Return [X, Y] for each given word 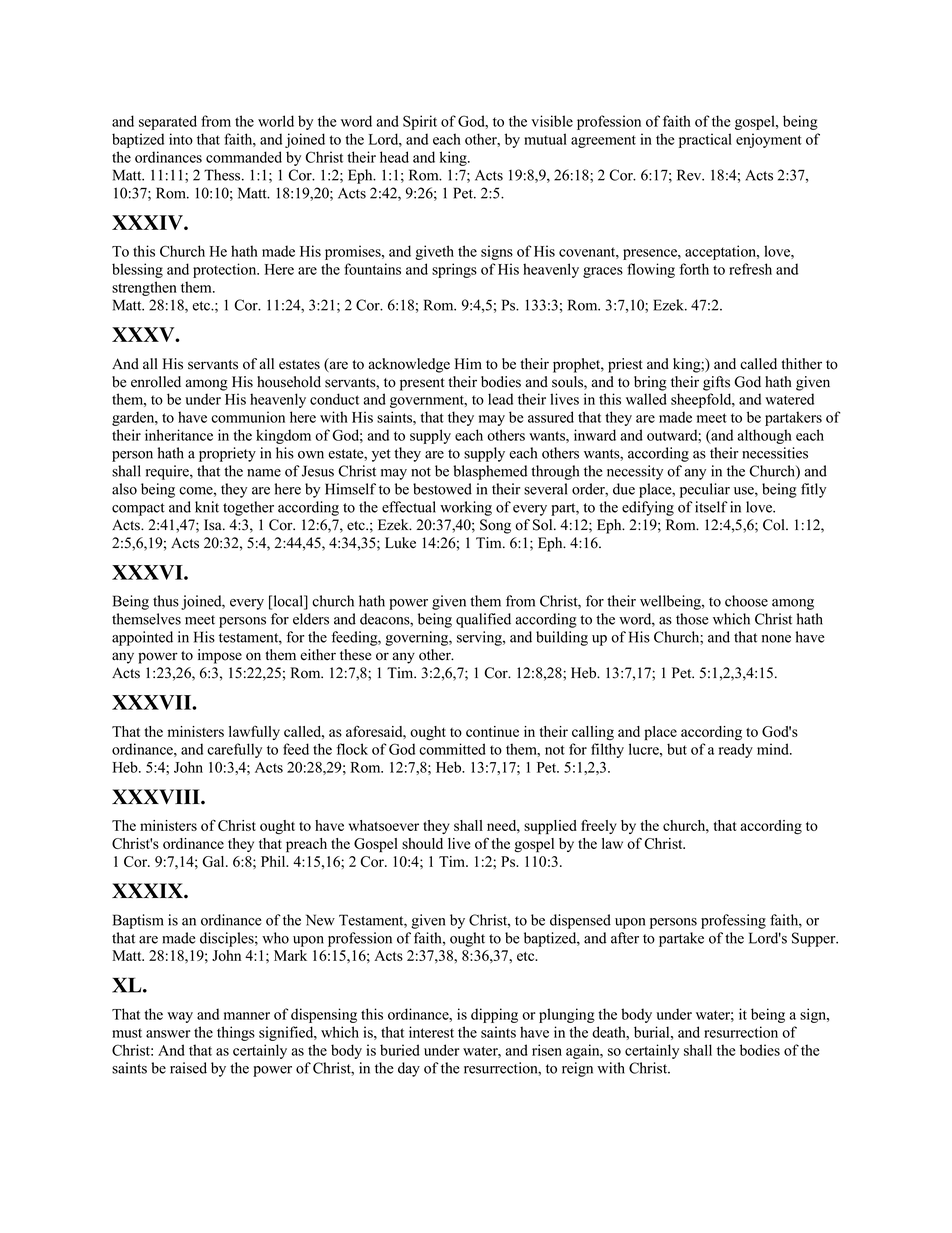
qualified [483, 620]
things [236, 1033]
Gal [214, 861]
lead [500, 399]
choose [746, 601]
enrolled [156, 382]
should [422, 843]
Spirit [420, 122]
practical [705, 140]
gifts [716, 383]
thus [166, 601]
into [181, 139]
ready [736, 750]
